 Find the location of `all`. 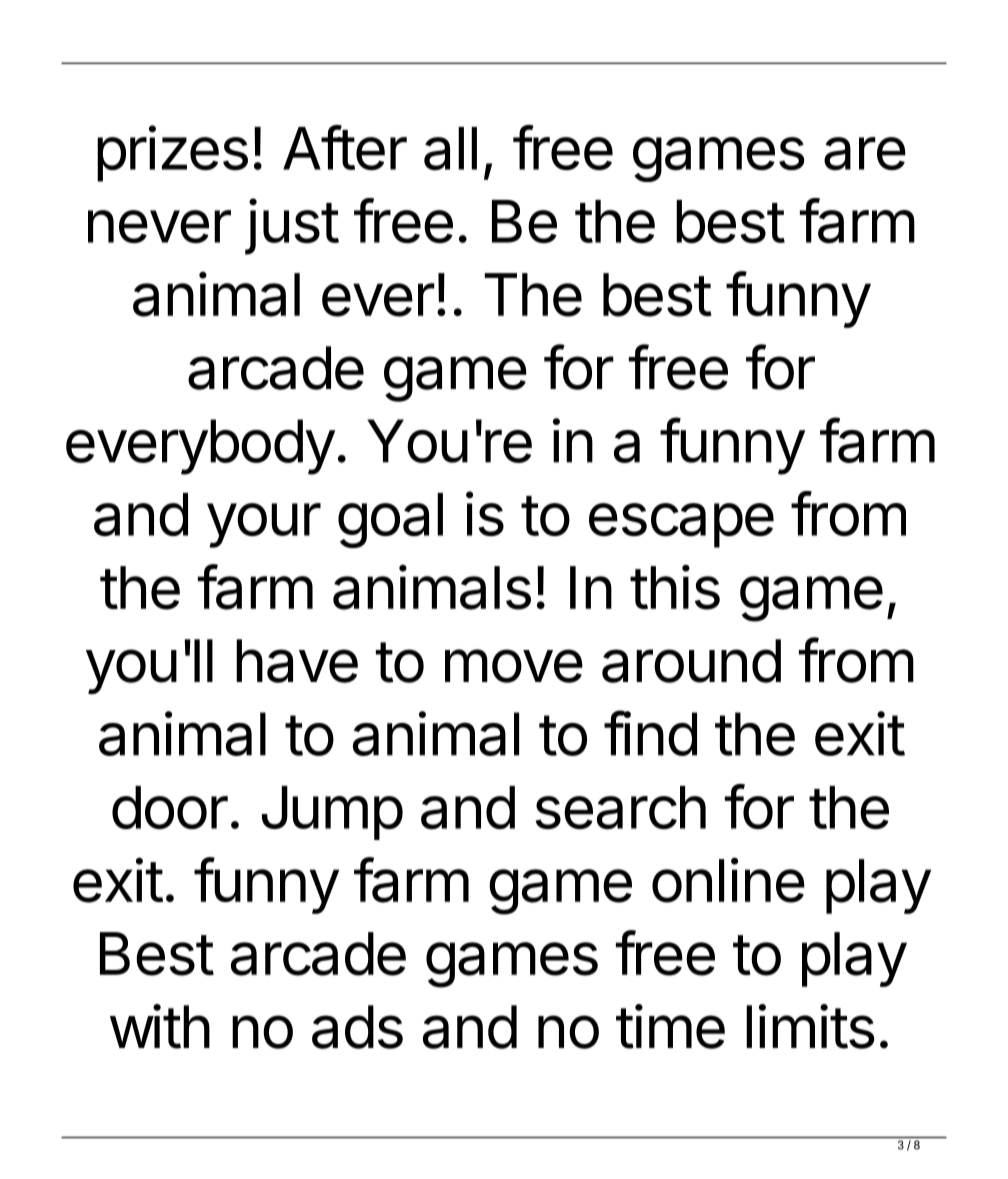

all is located at coordinates (450, 149).
